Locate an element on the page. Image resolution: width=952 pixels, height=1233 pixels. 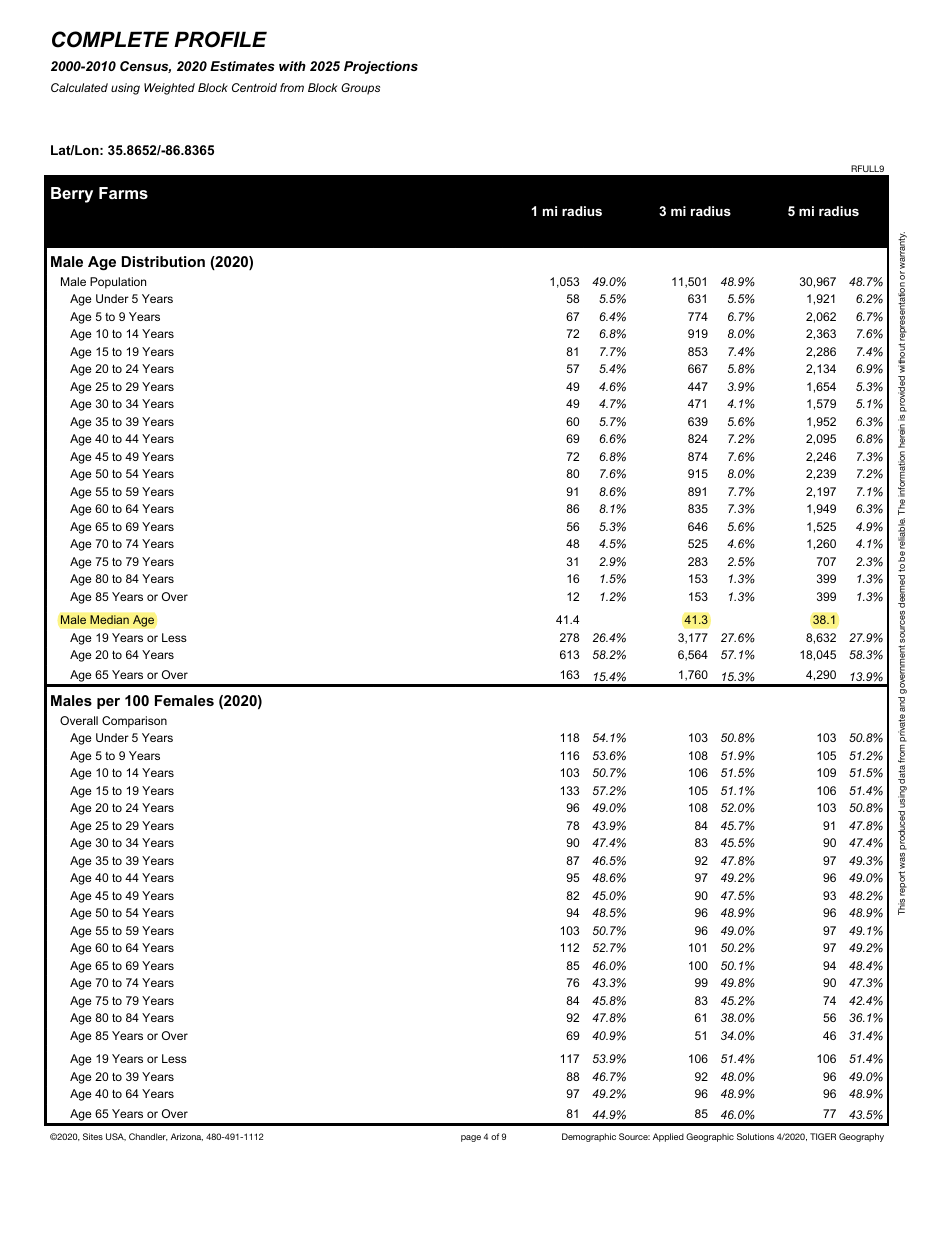
page is located at coordinates (471, 1138).
